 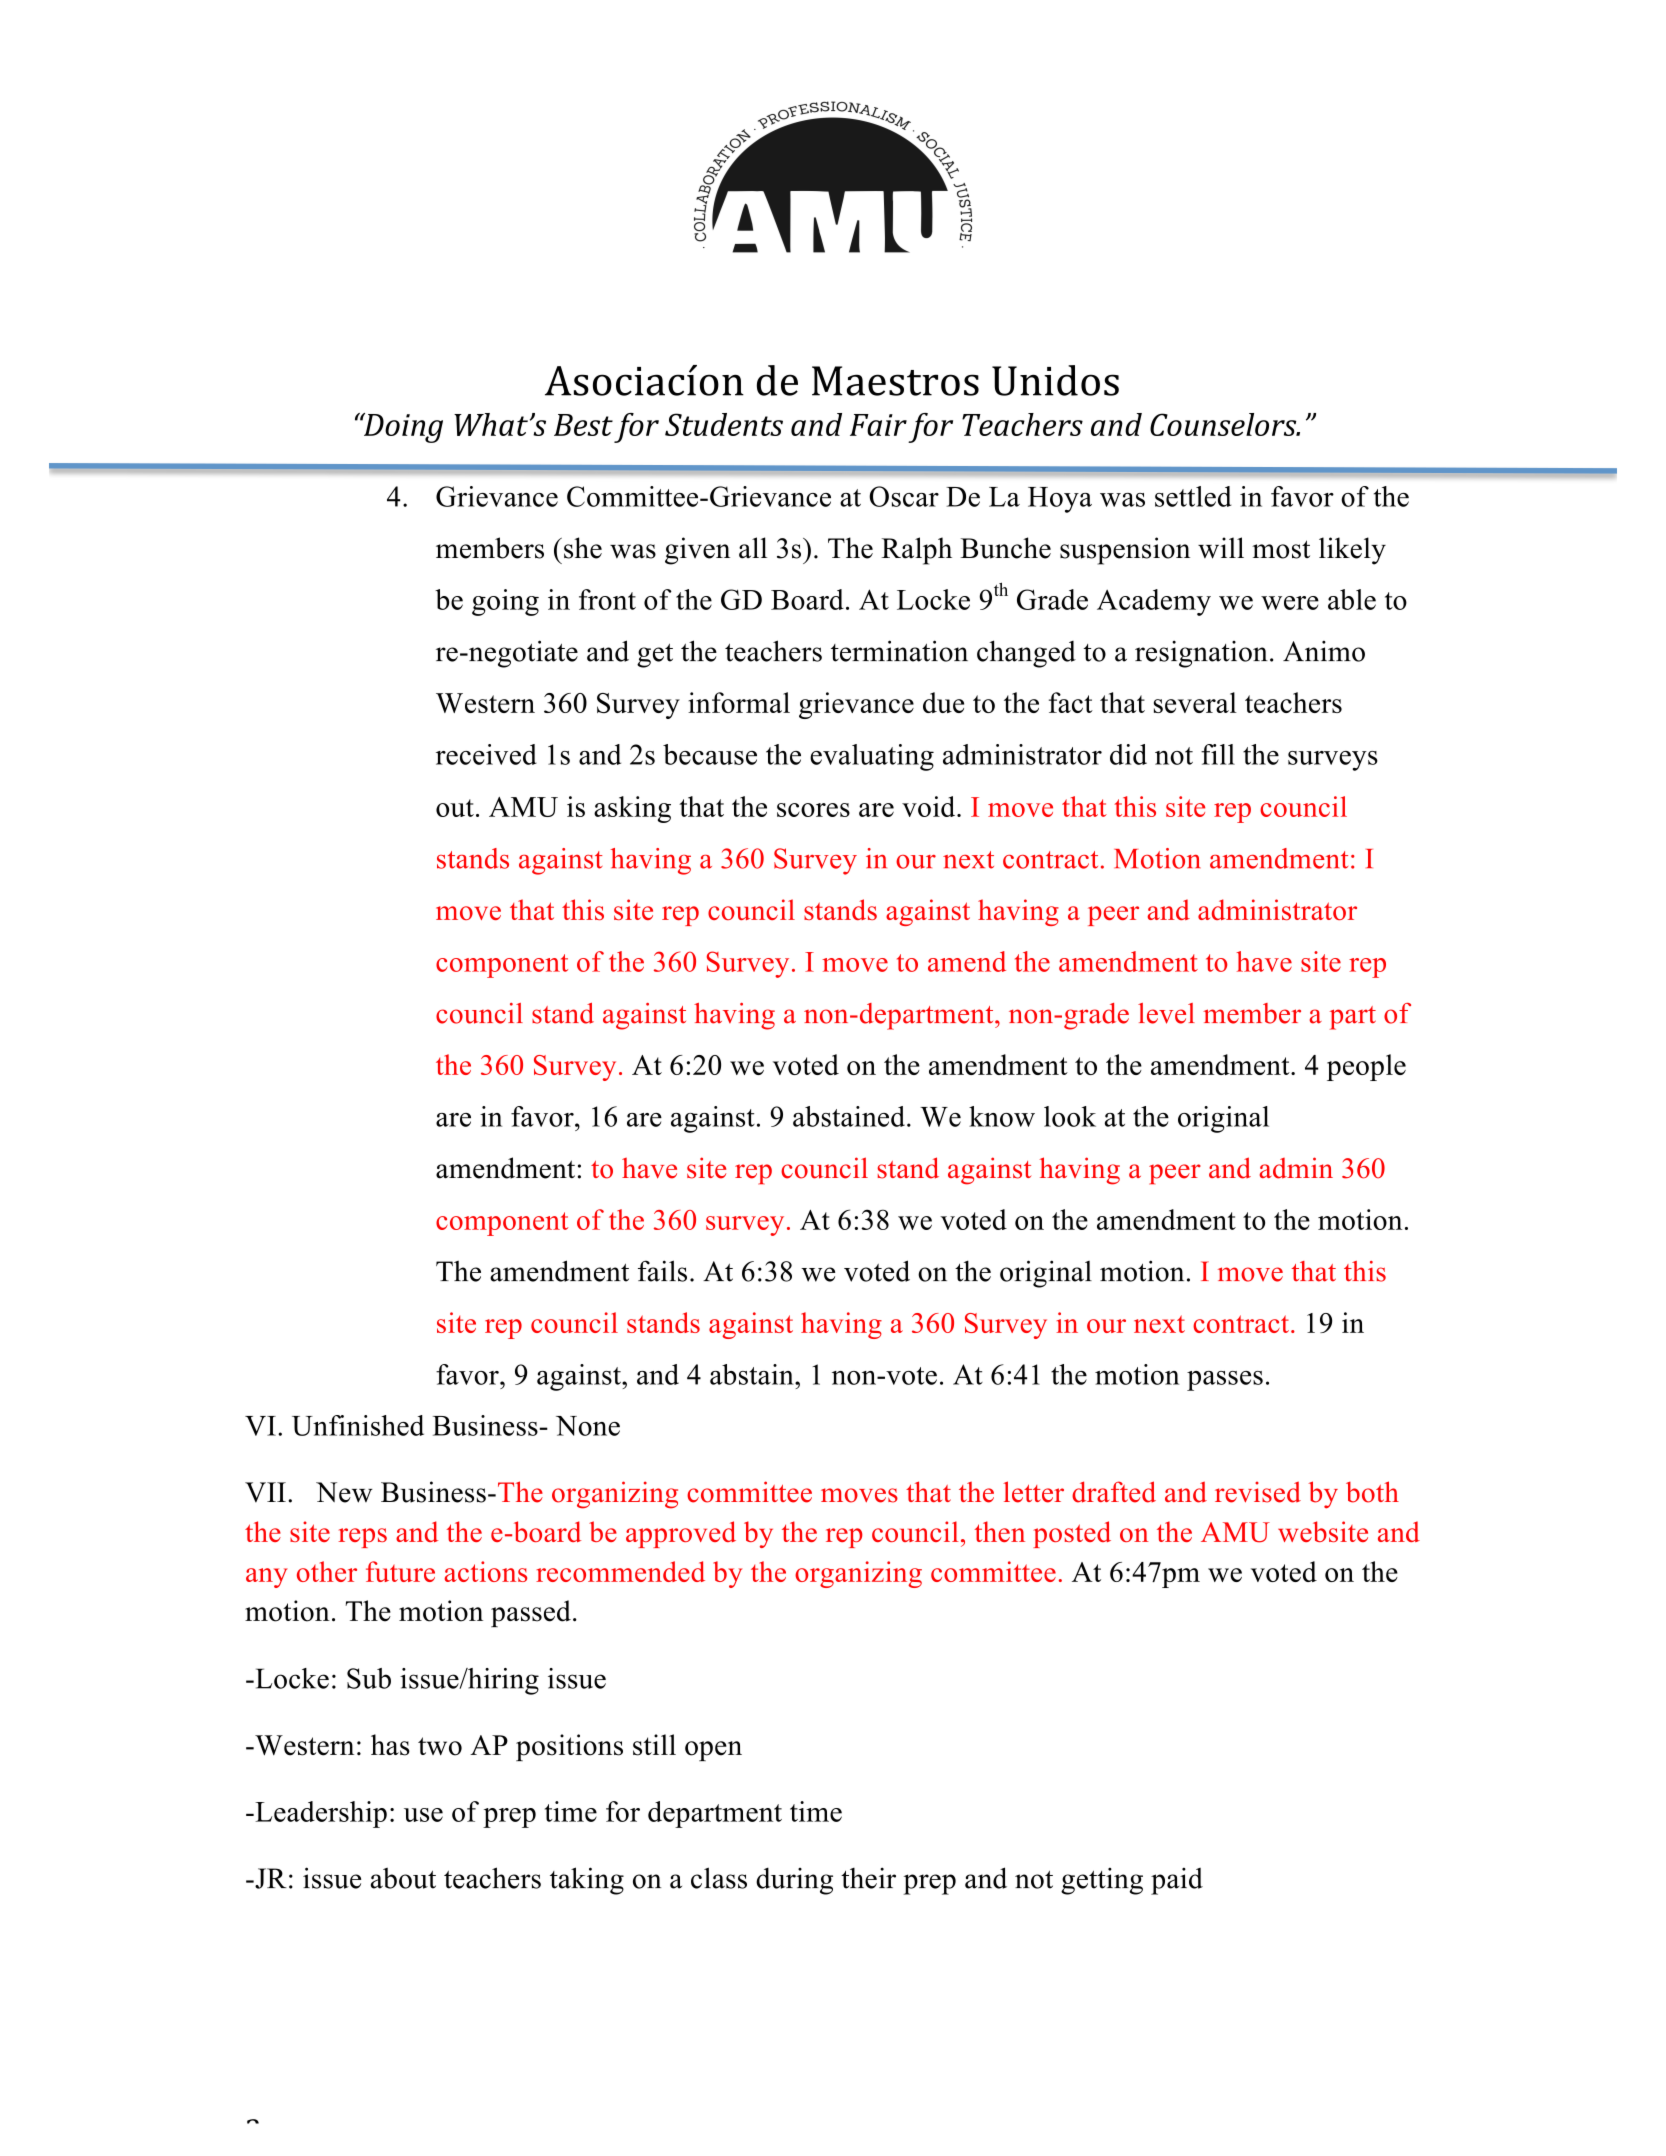 I want to click on look, so click(x=1070, y=1116).
